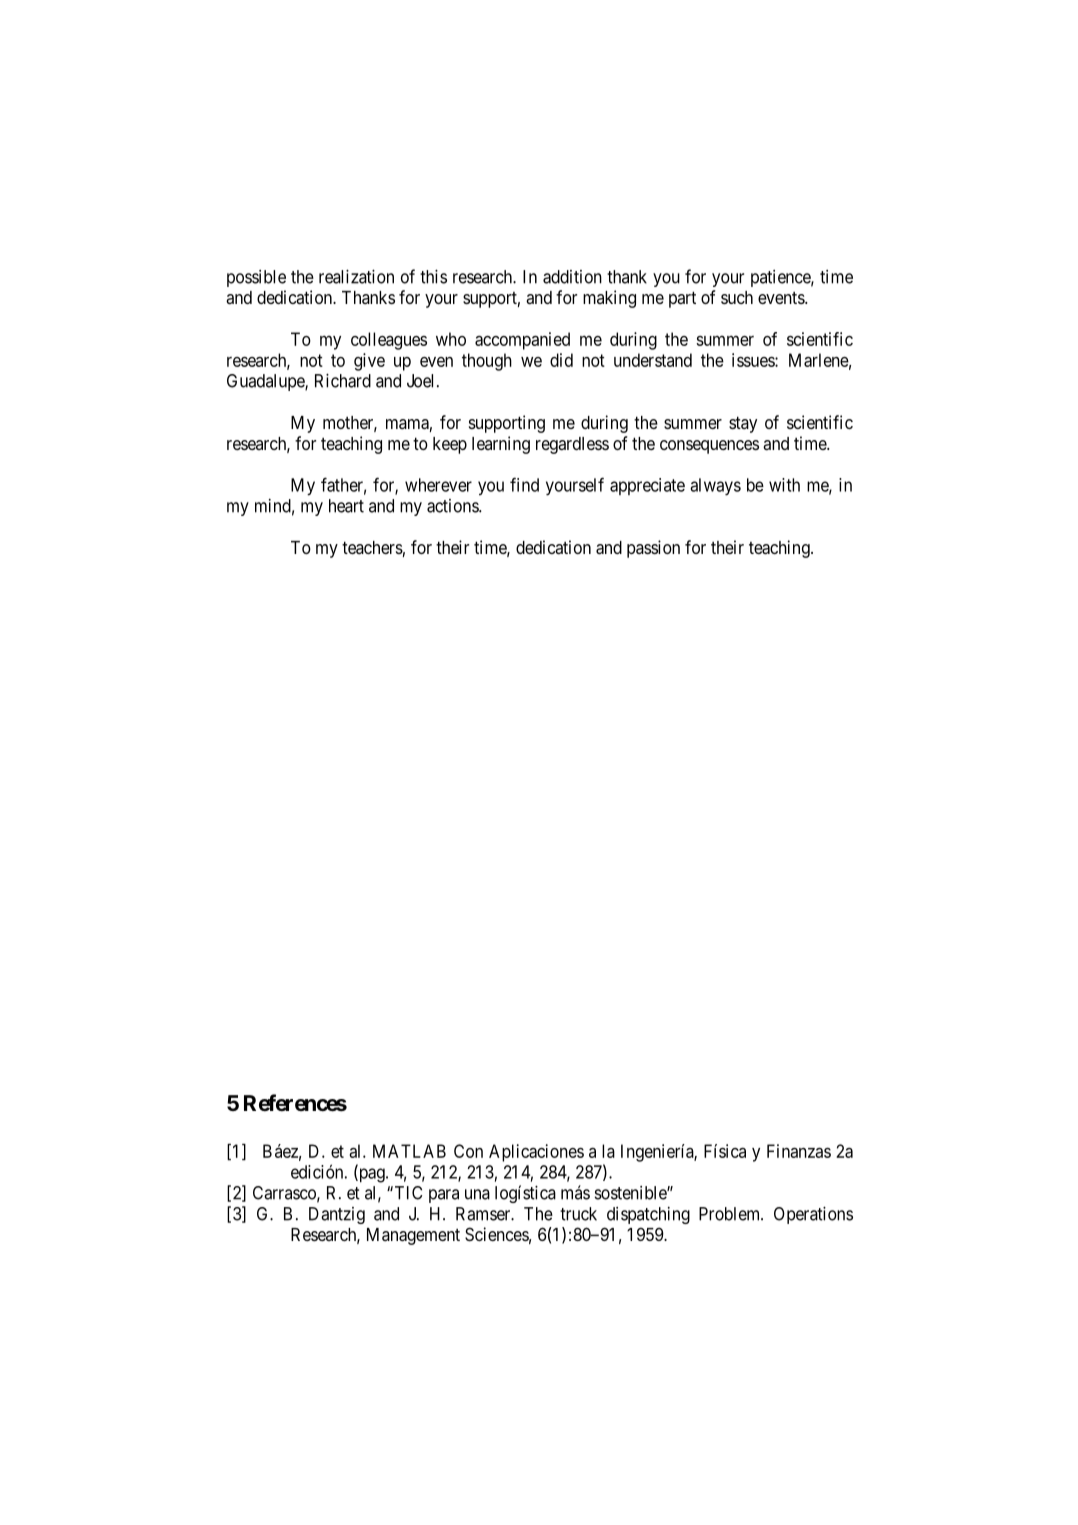 This page has height=1525, width=1078. What do you see at coordinates (413, 1236) in the page?
I see `Management` at bounding box center [413, 1236].
